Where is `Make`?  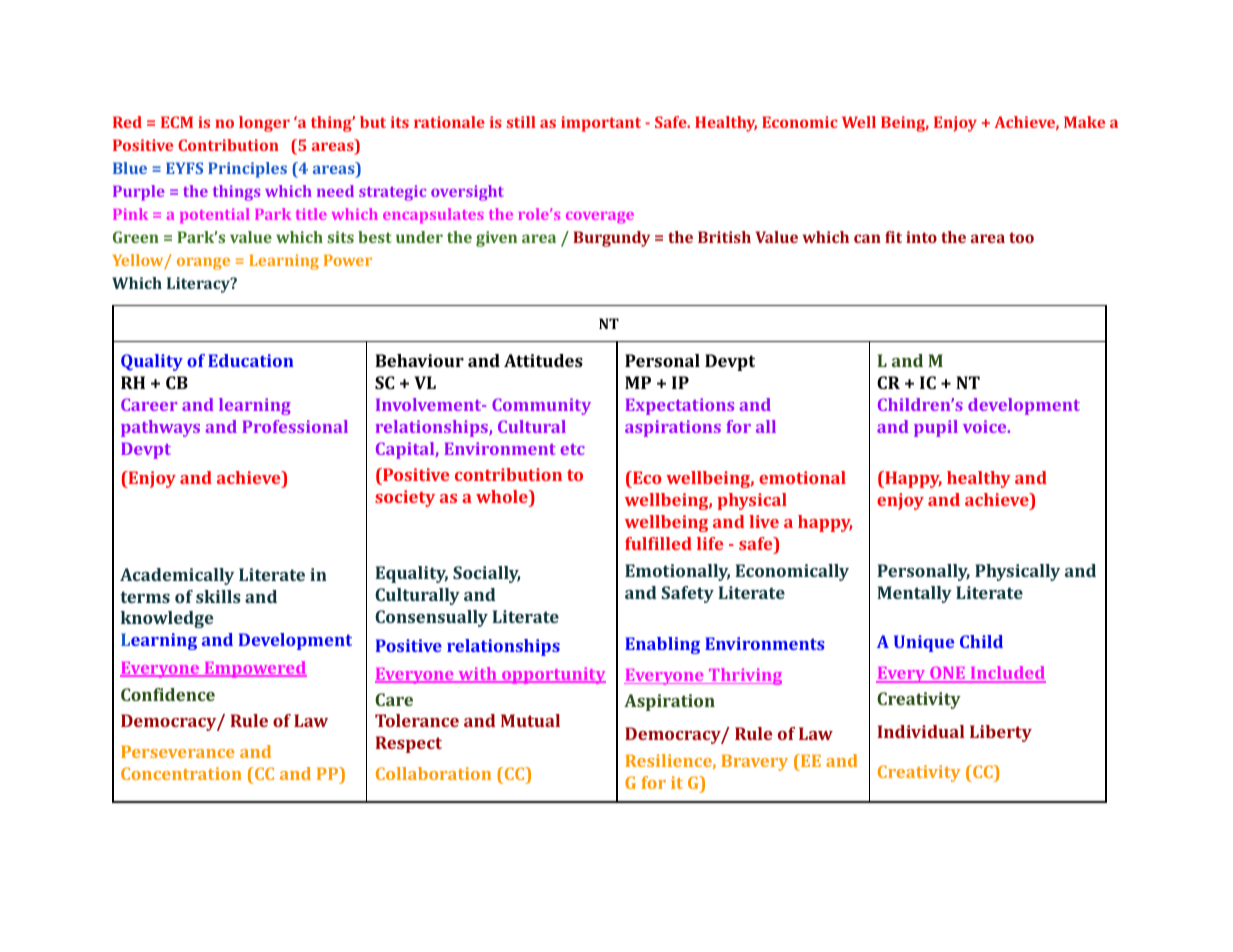
Make is located at coordinates (1084, 122).
